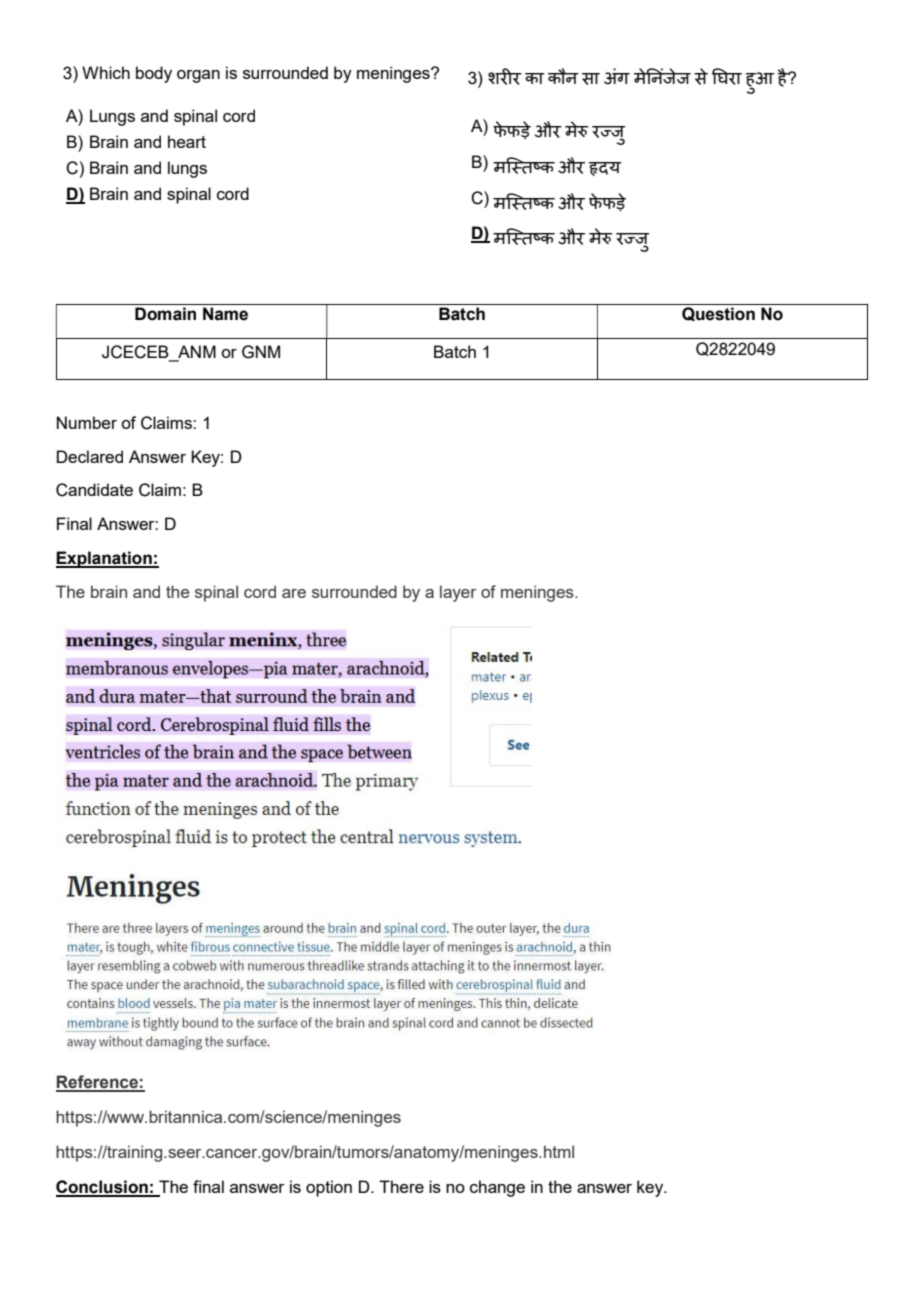 Image resolution: width=924 pixels, height=1308 pixels. I want to click on change, so click(497, 1188).
